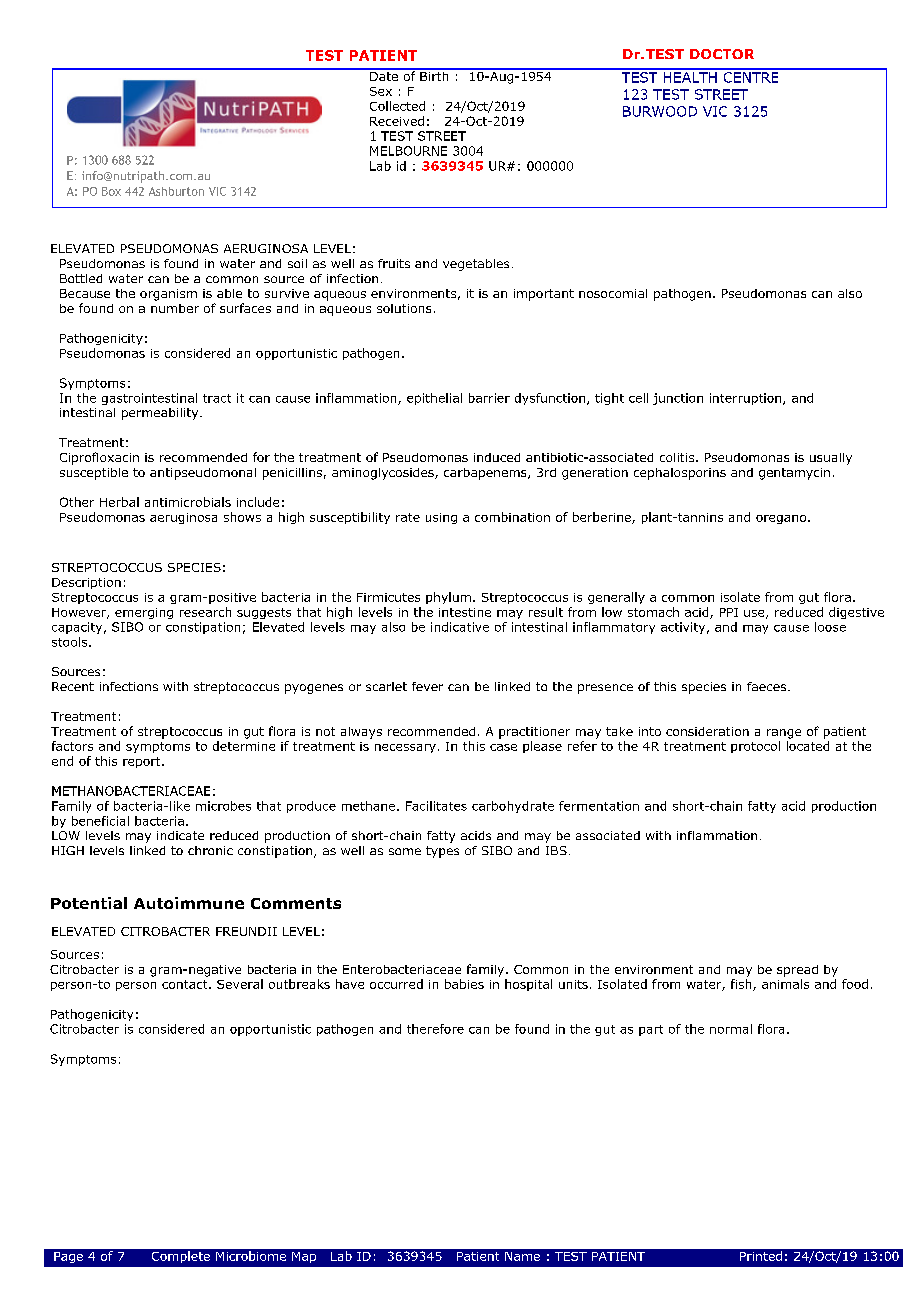  I want to click on DOCTOR, so click(722, 54).
